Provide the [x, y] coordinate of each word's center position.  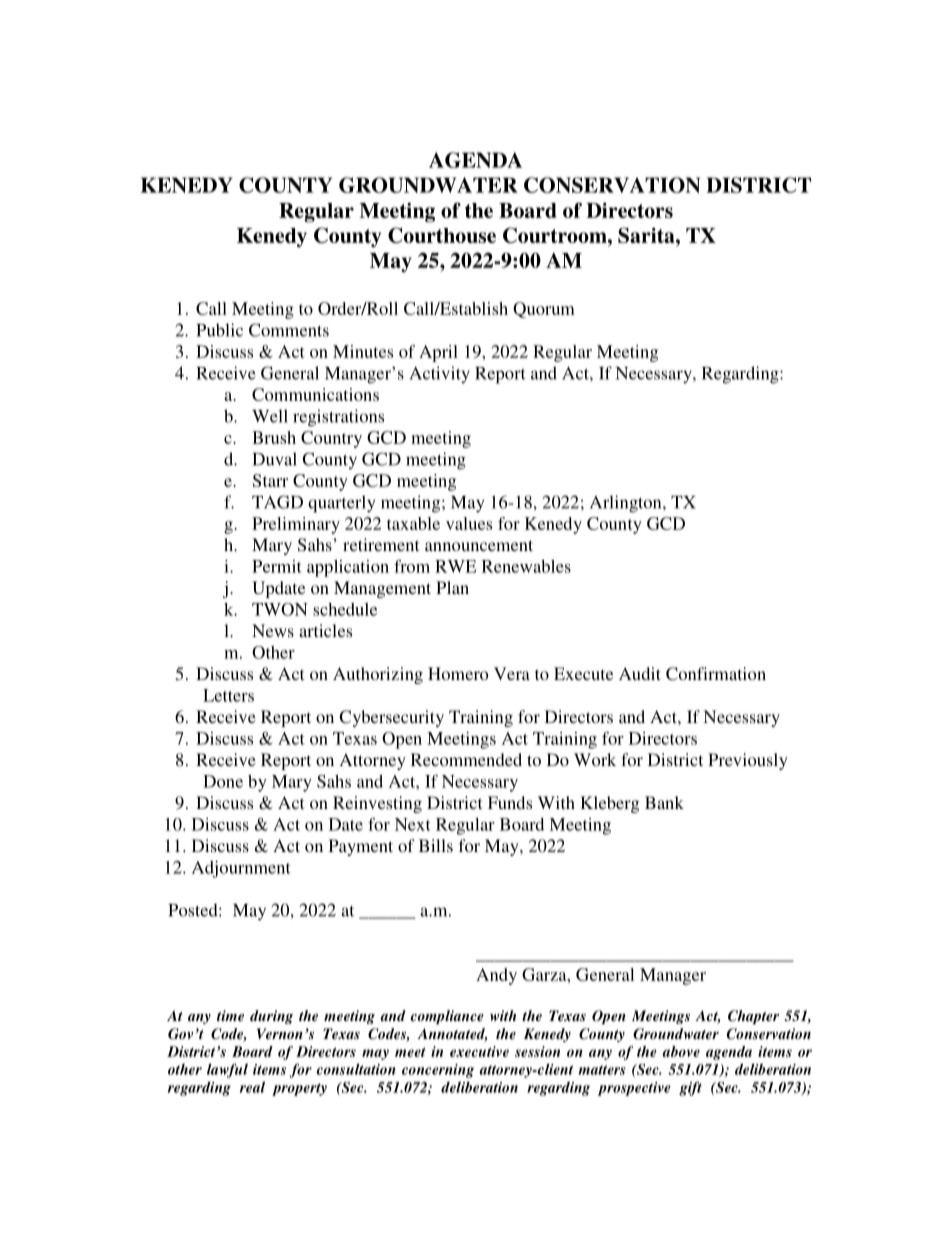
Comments [289, 330]
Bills [436, 845]
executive [479, 1051]
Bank [664, 802]
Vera [512, 673]
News [273, 630]
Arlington [627, 504]
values [469, 523]
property [299, 1089]
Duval [274, 459]
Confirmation [716, 674]
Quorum [544, 310]
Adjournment [241, 869]
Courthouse [442, 235]
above [681, 1051]
